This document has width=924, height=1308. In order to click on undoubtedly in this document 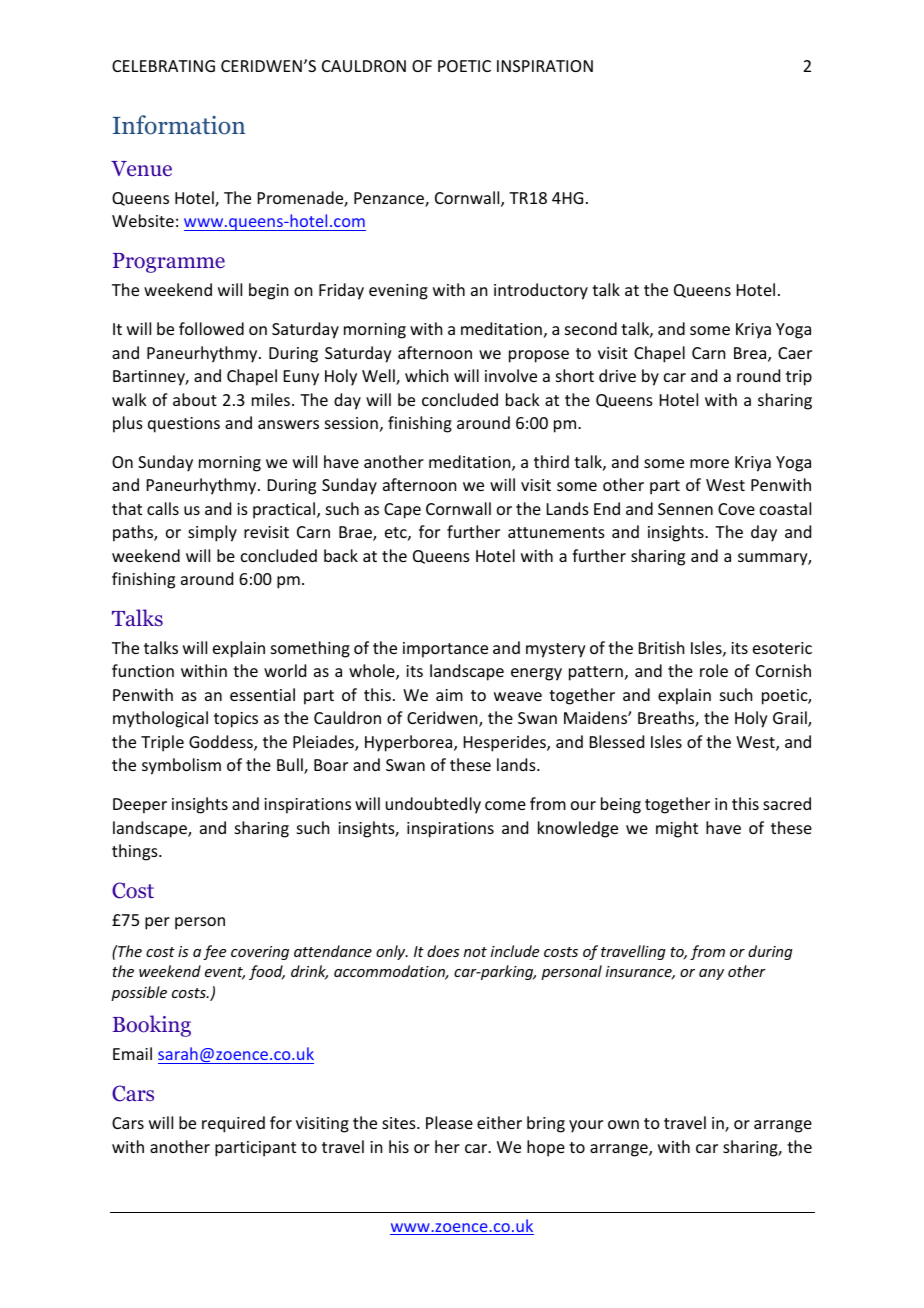, I will do `click(433, 805)`.
